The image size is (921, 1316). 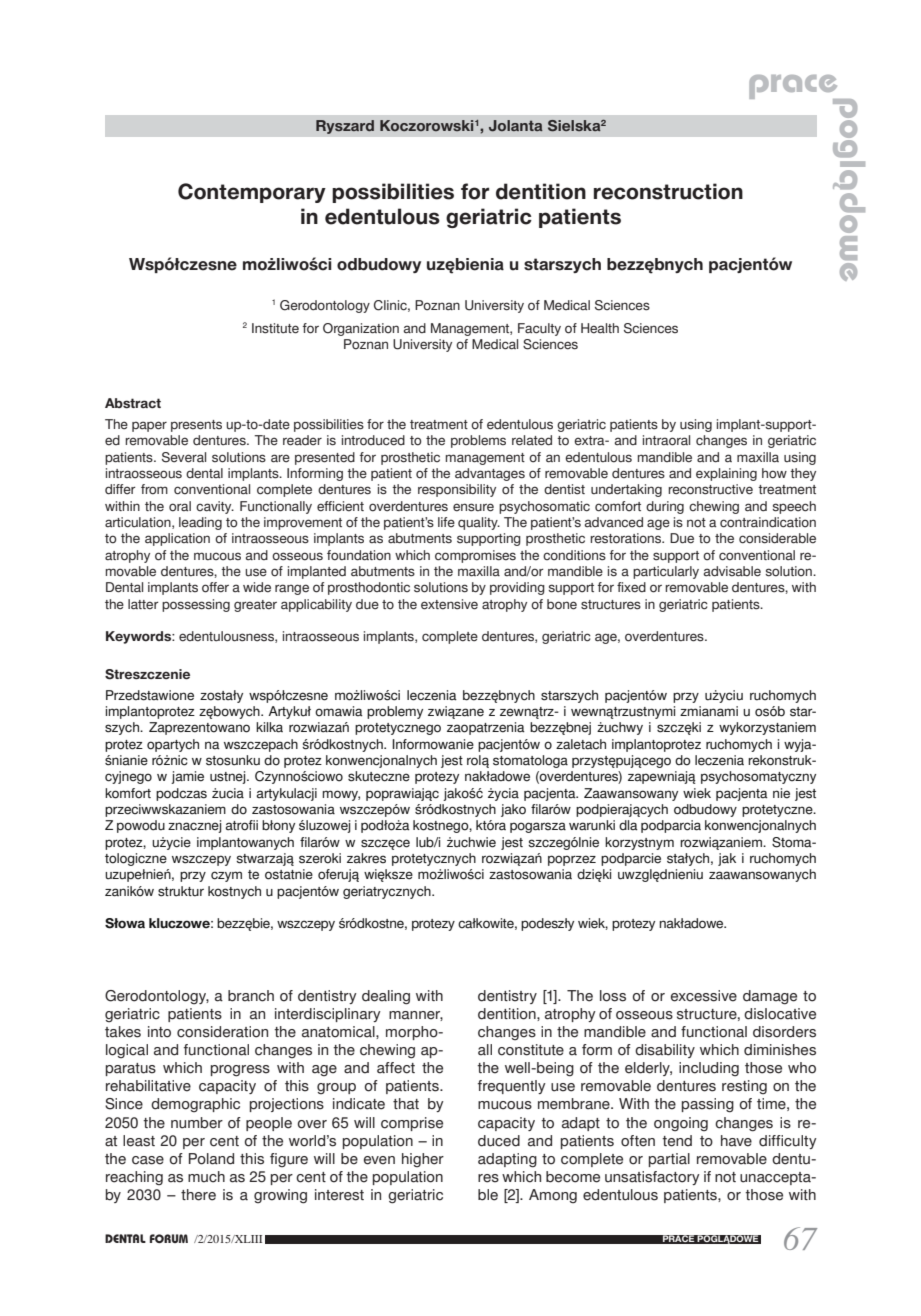 What do you see at coordinates (539, 329) in the screenshot?
I see `Faculty` at bounding box center [539, 329].
